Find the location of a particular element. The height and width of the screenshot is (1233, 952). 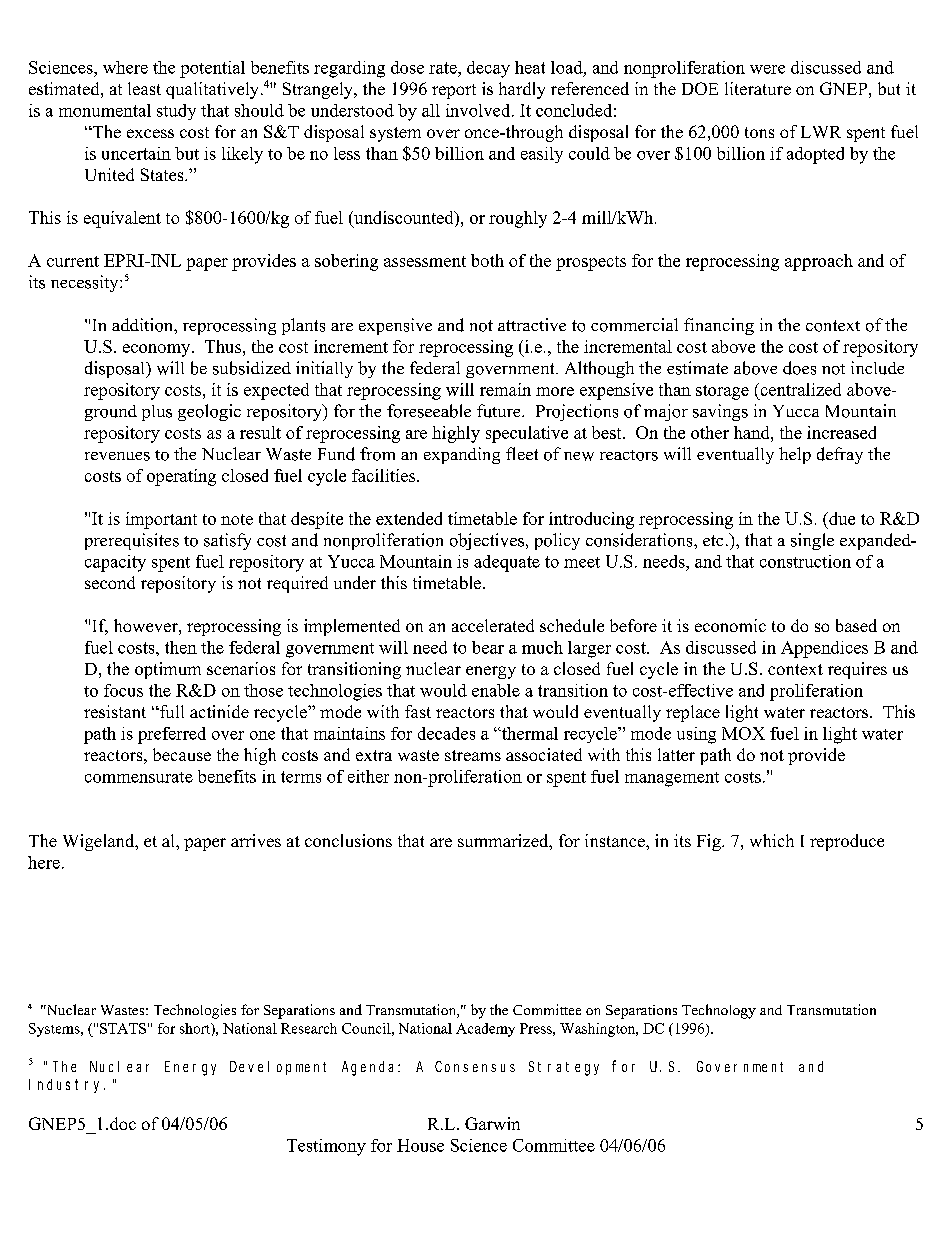

Garwin is located at coordinates (492, 1123).
